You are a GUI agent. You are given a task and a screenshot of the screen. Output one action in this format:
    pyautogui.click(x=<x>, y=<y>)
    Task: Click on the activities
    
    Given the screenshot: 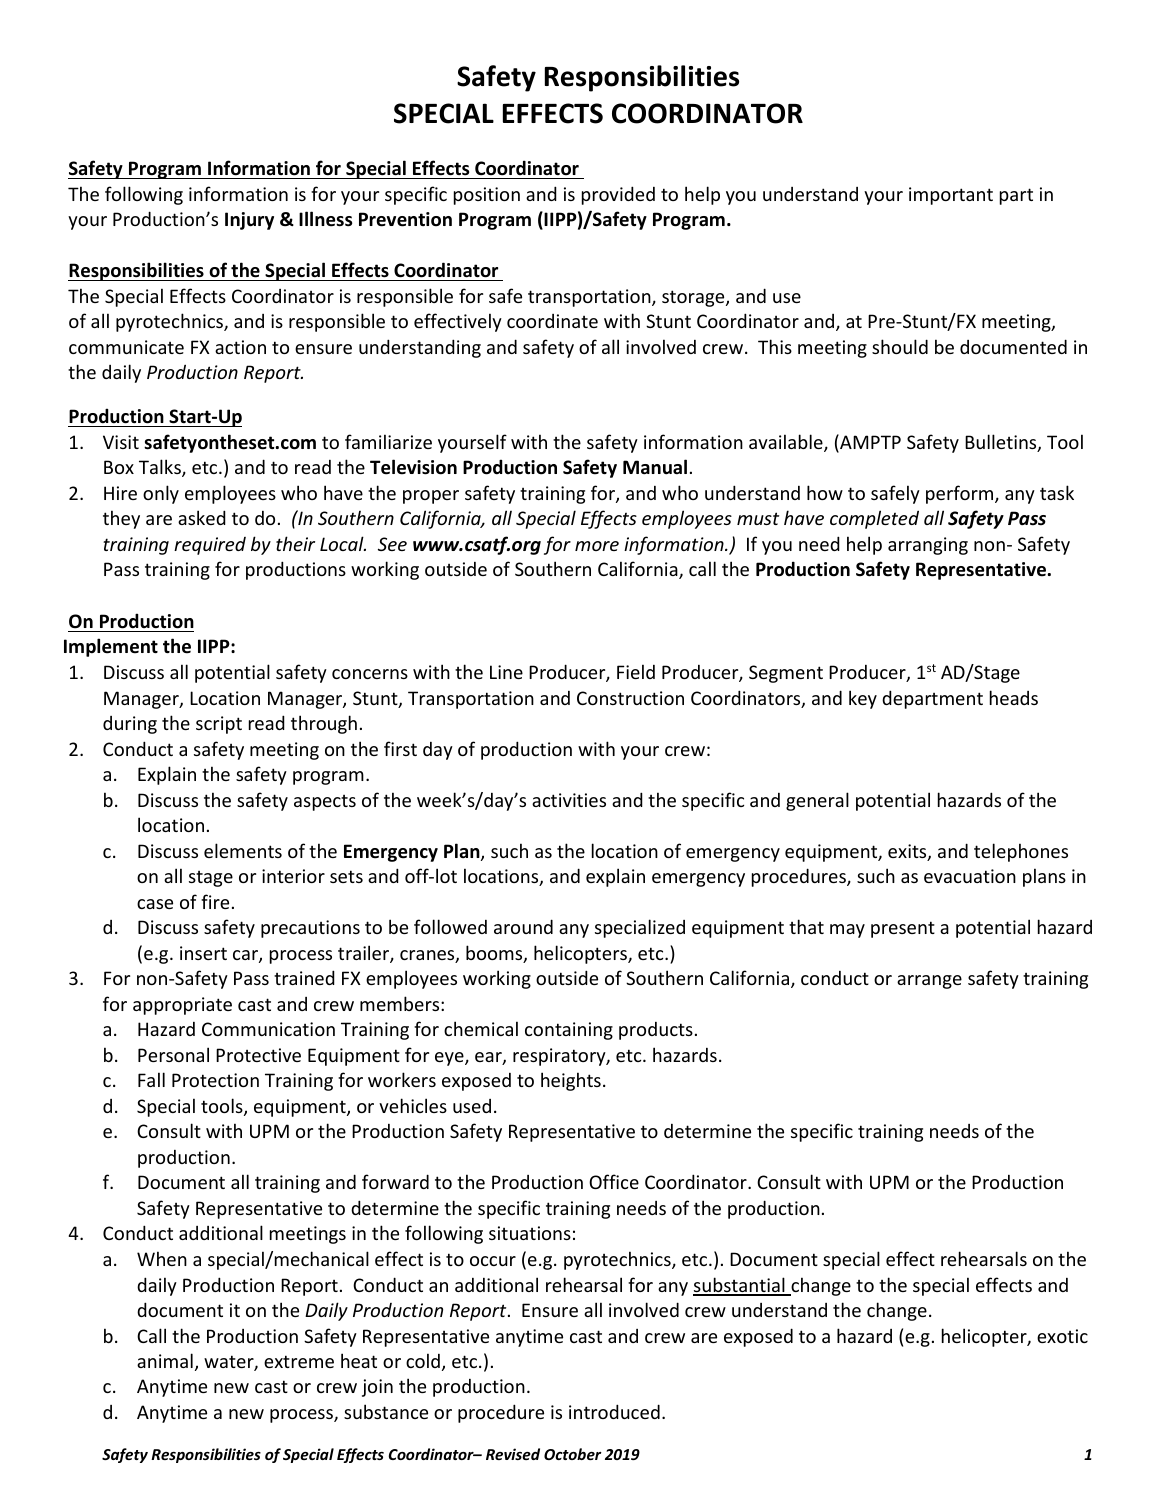 What is the action you would take?
    pyautogui.click(x=569, y=800)
